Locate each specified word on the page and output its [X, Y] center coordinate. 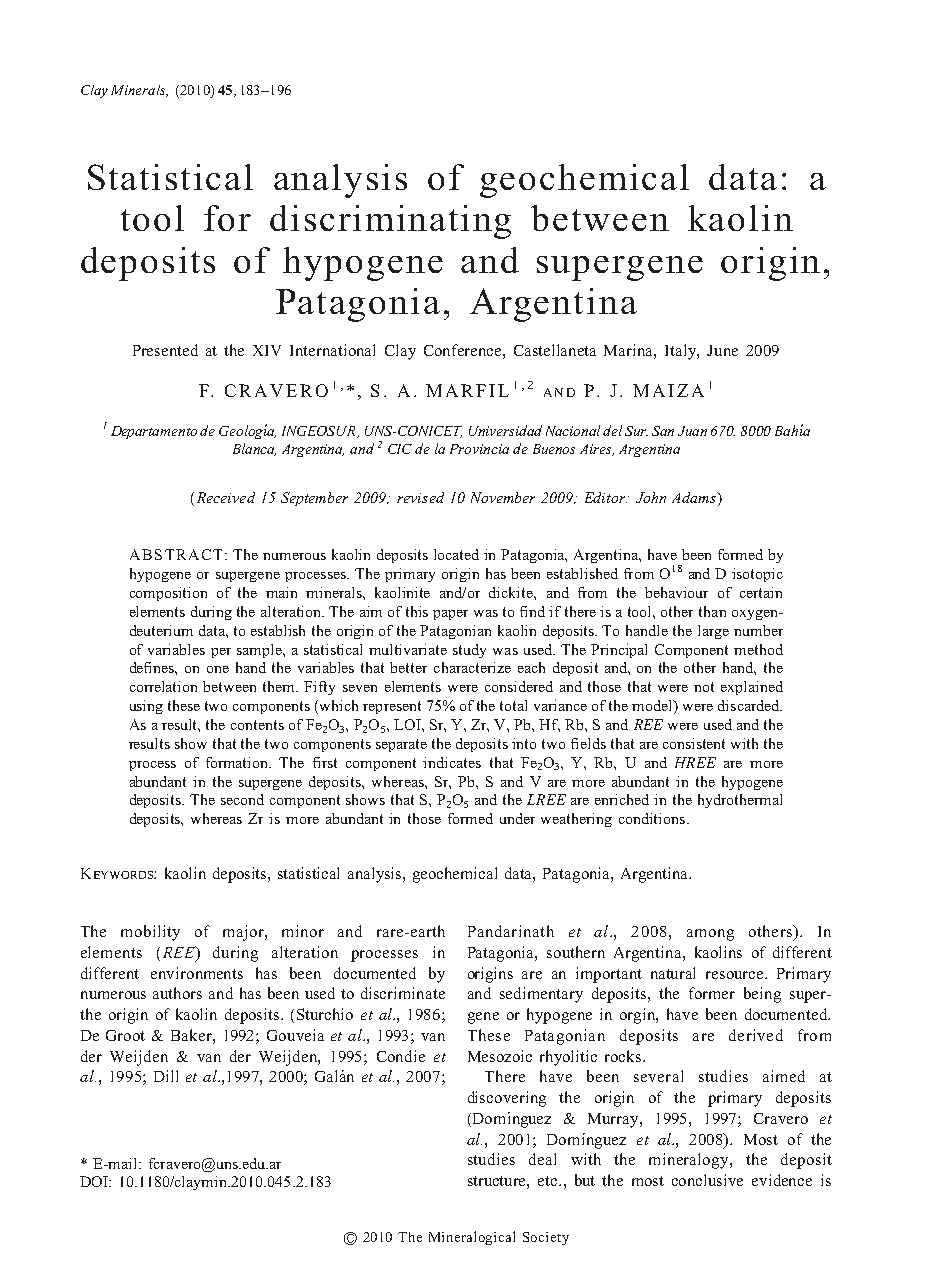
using [146, 707]
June [722, 350]
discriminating [390, 222]
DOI [95, 1181]
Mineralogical [472, 1238]
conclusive [707, 1180]
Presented [165, 350]
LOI [408, 724]
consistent [694, 743]
